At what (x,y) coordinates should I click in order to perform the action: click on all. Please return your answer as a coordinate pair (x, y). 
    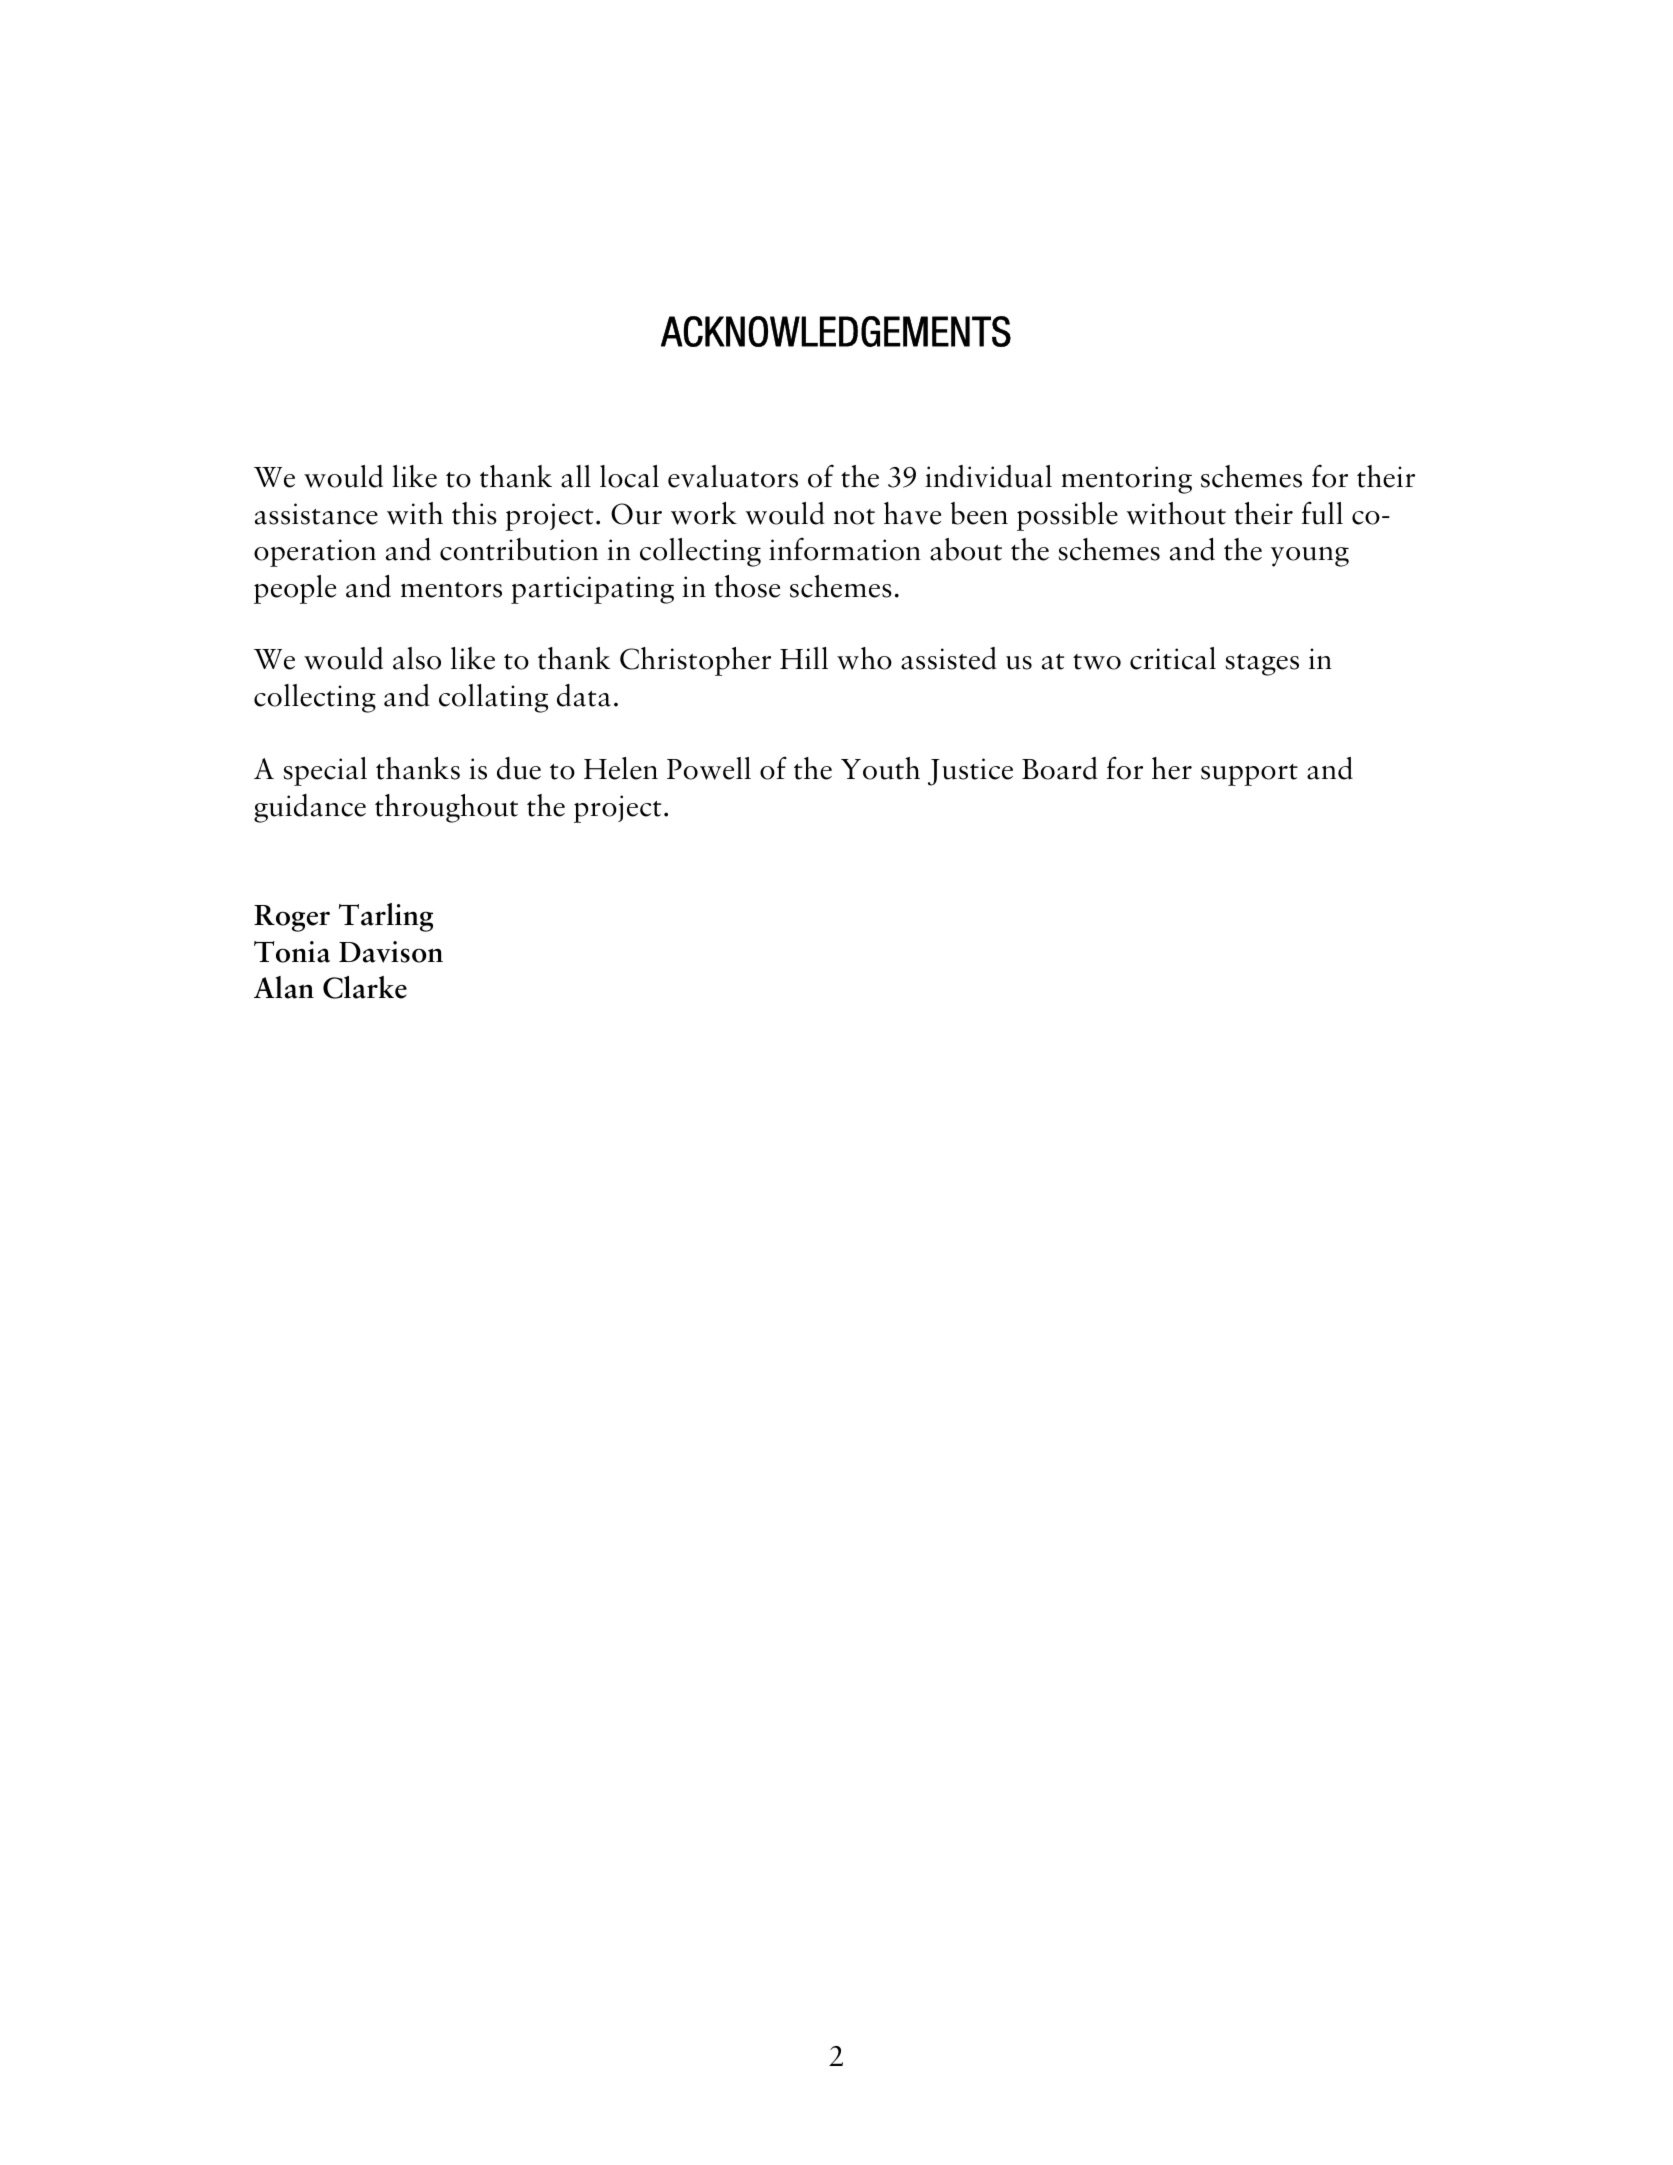
    Looking at the image, I should click on (576, 476).
